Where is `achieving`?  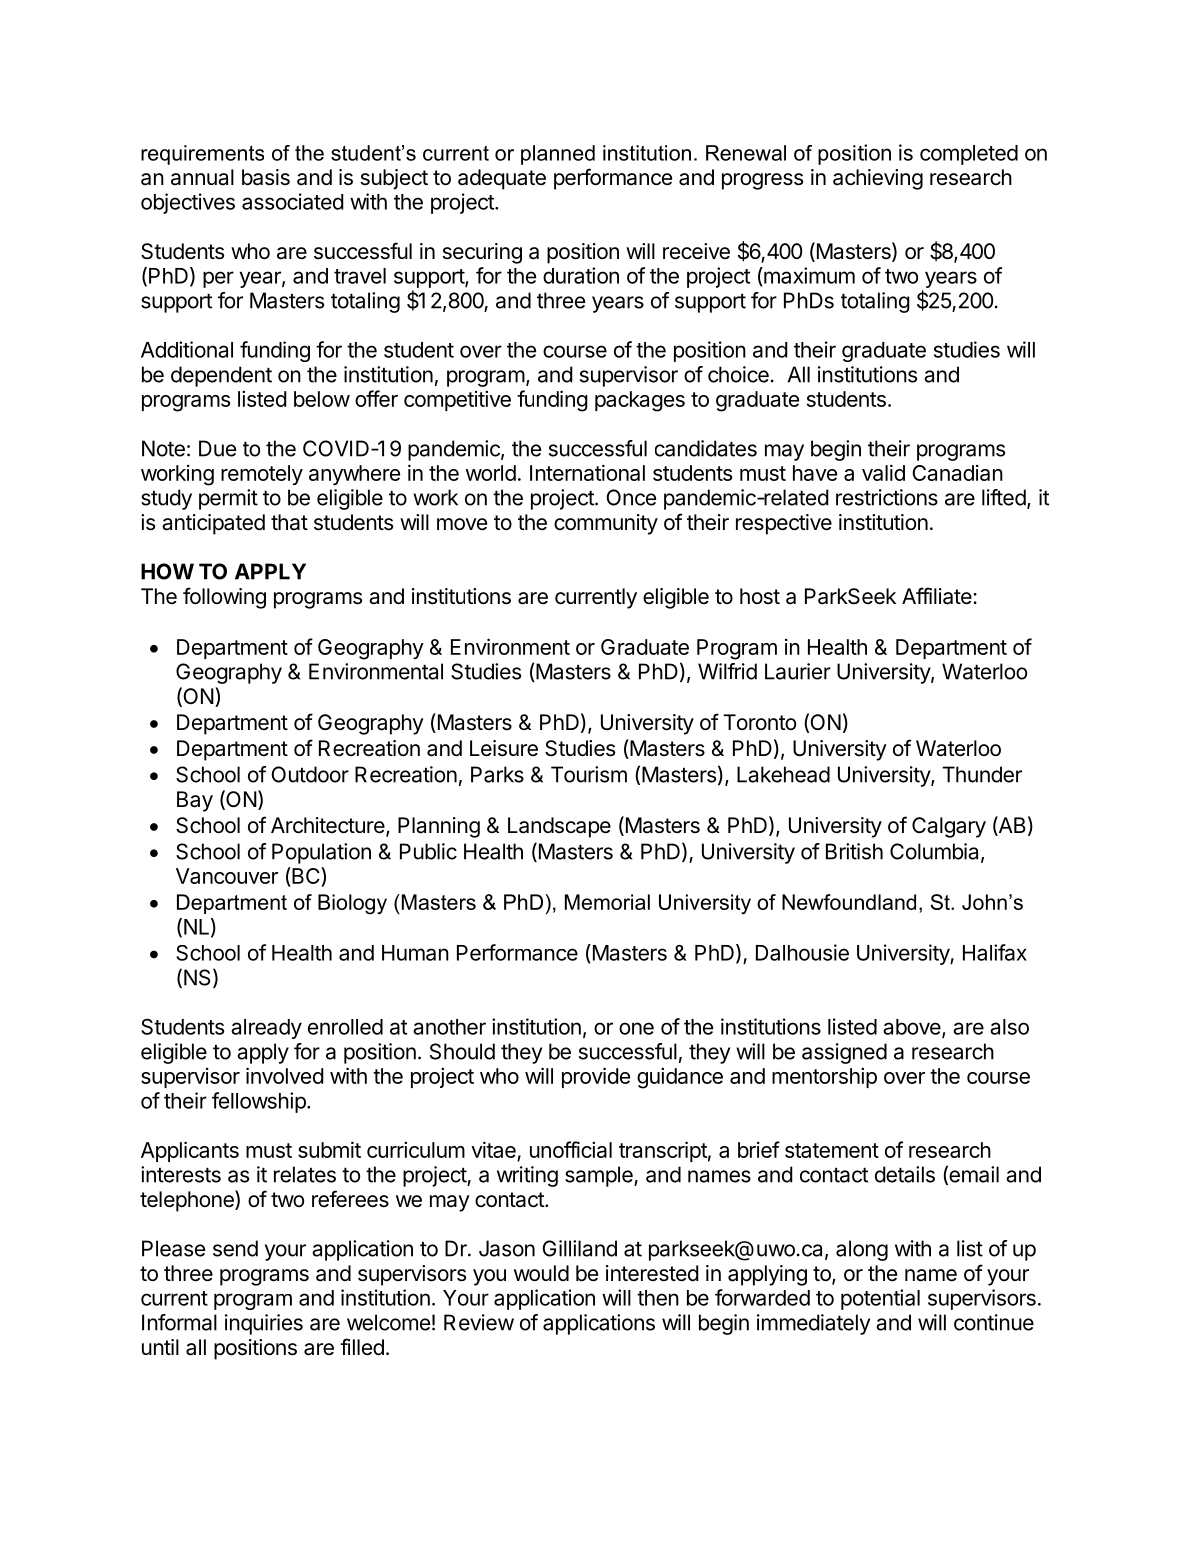 achieving is located at coordinates (878, 179).
